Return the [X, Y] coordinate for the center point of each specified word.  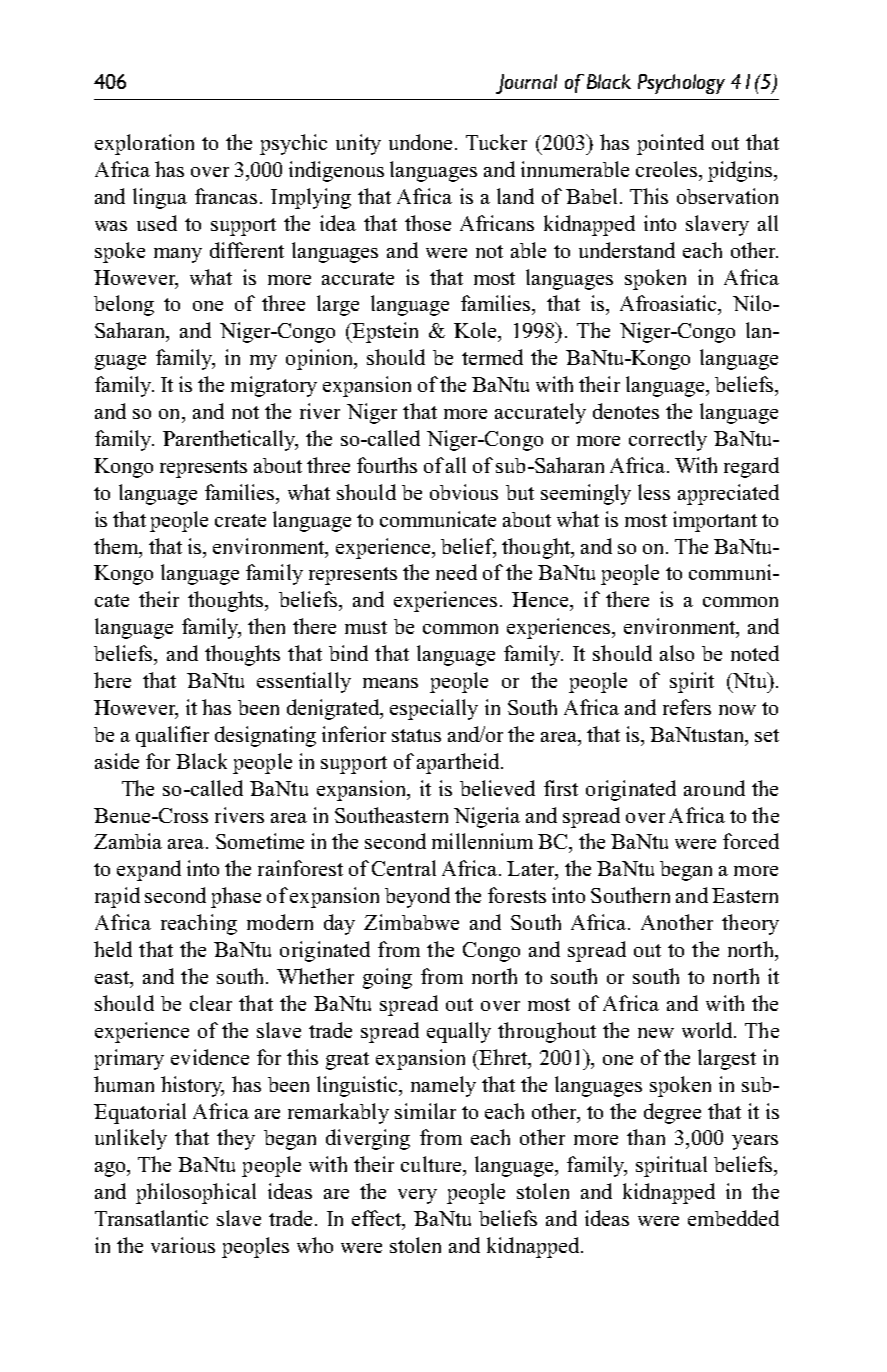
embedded [733, 1218]
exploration [144, 144]
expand [149, 870]
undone [420, 142]
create [240, 520]
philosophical [196, 1193]
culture [433, 1165]
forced [751, 841]
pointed [670, 144]
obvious [464, 492]
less [654, 492]
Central [404, 868]
